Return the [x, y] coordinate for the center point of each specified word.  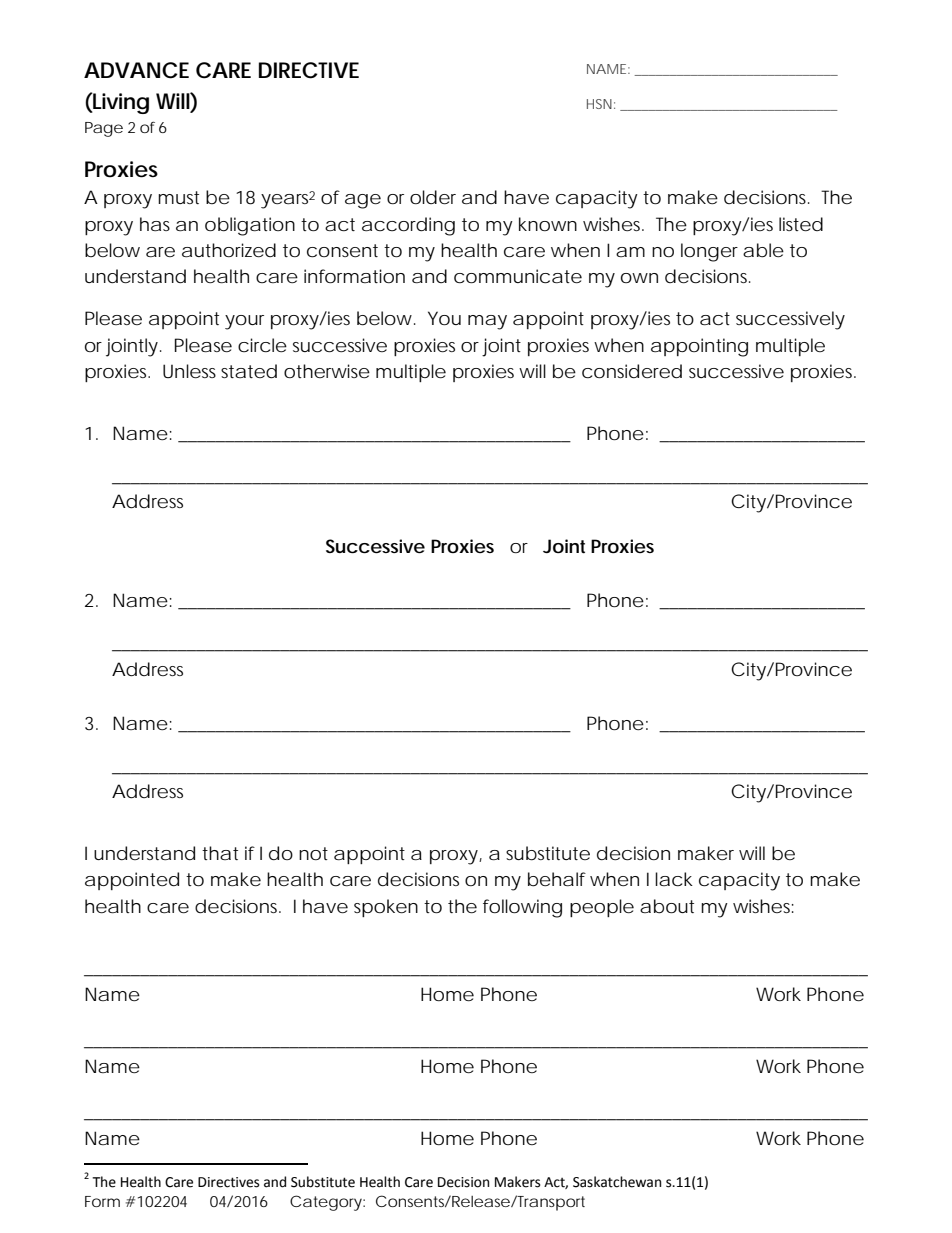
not [313, 853]
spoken [386, 908]
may [487, 322]
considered [632, 371]
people [602, 908]
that [220, 853]
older [433, 197]
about [667, 906]
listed [801, 224]
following [522, 908]
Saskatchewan [617, 1182]
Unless [189, 371]
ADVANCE [136, 70]
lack [674, 879]
